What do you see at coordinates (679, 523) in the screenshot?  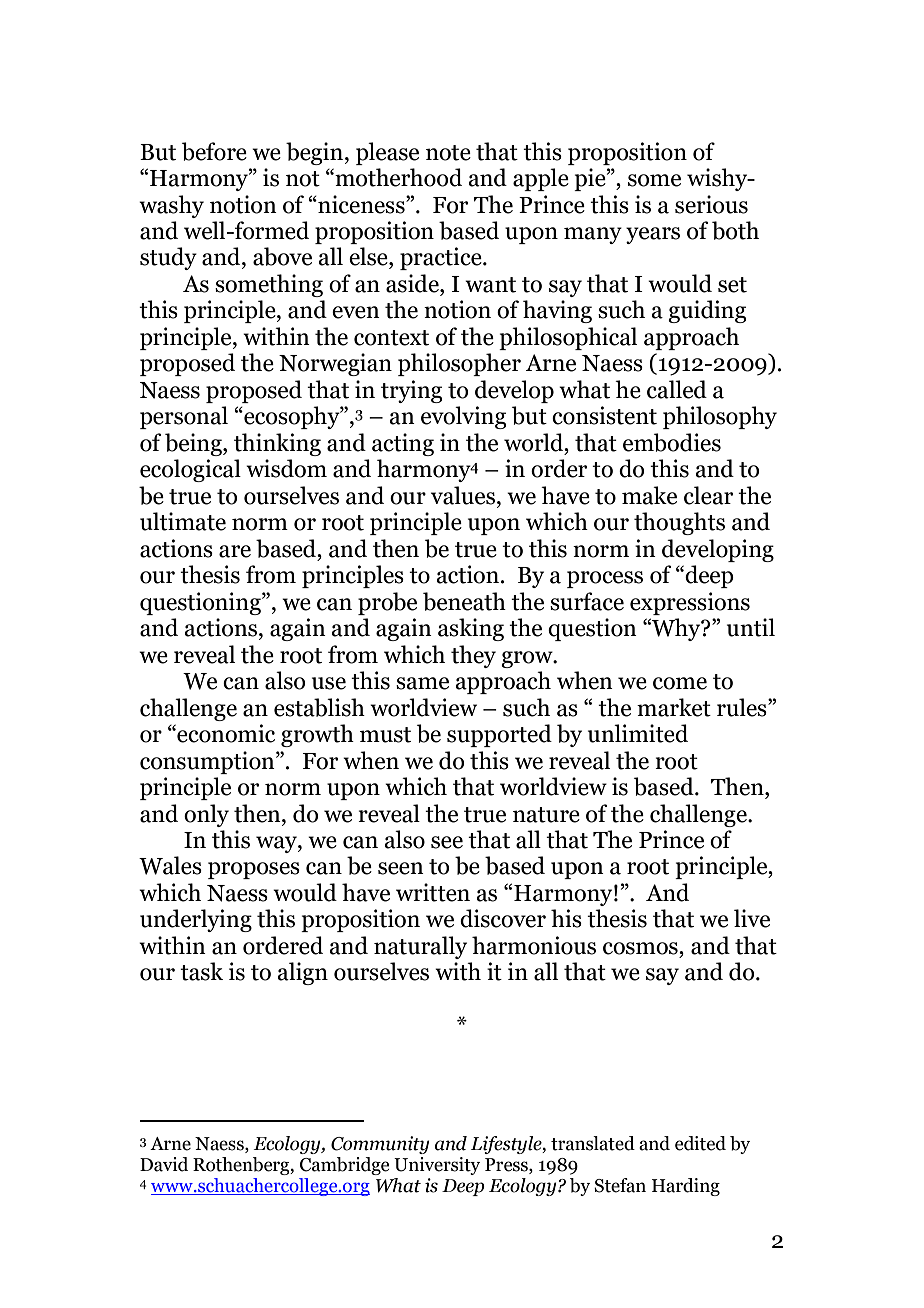 I see `thoughts` at bounding box center [679, 523].
